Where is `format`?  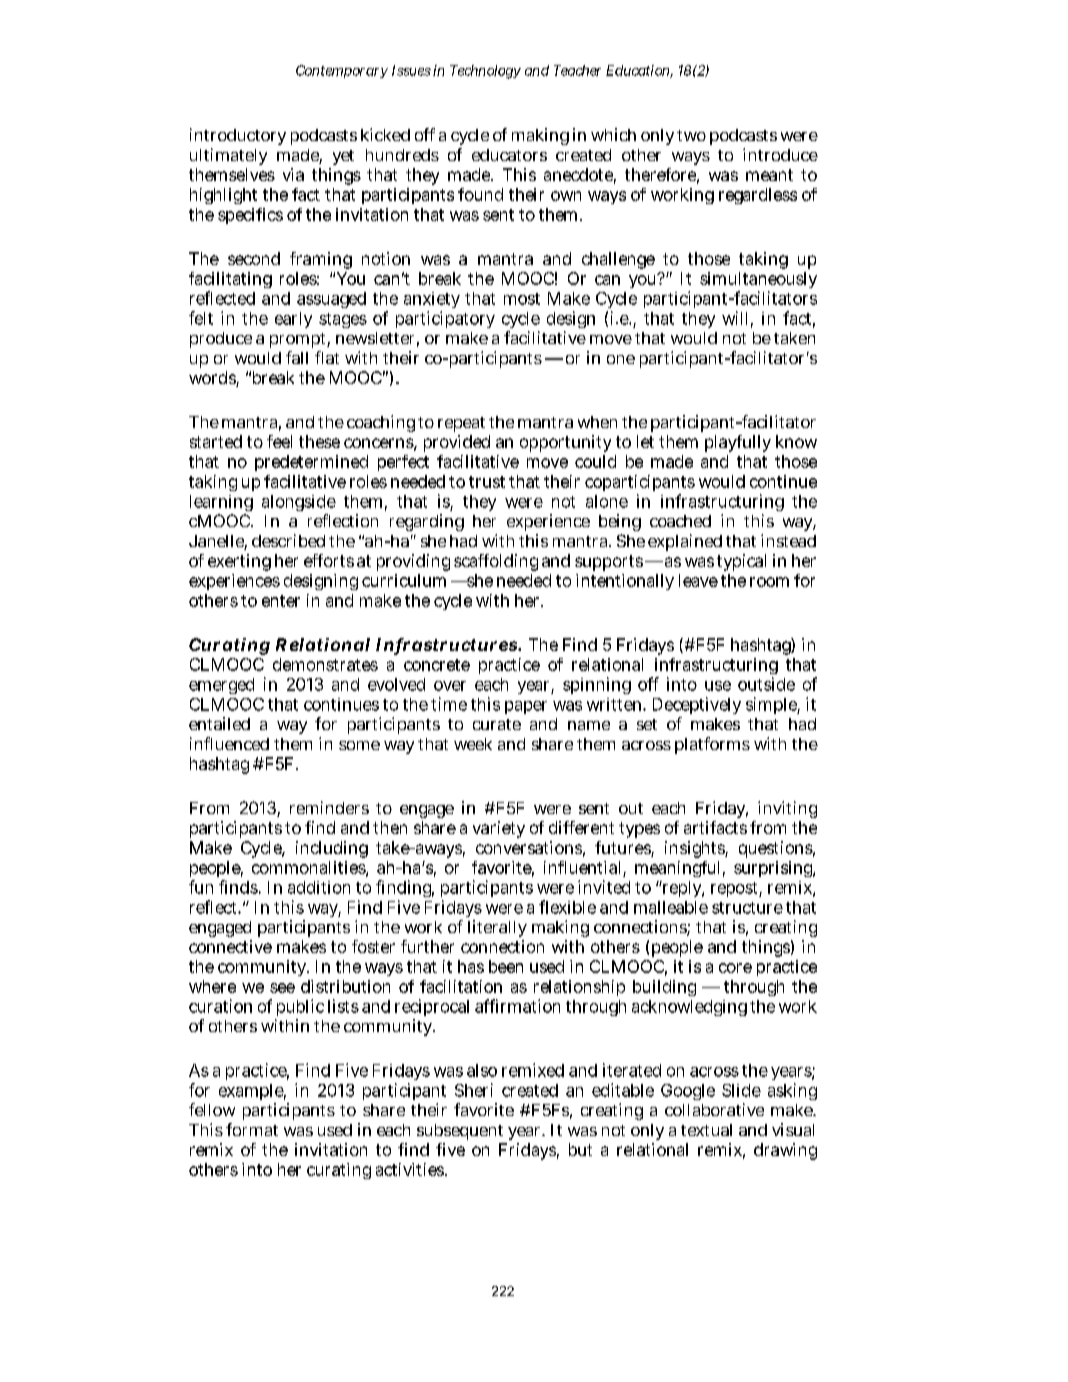 format is located at coordinates (252, 1129).
